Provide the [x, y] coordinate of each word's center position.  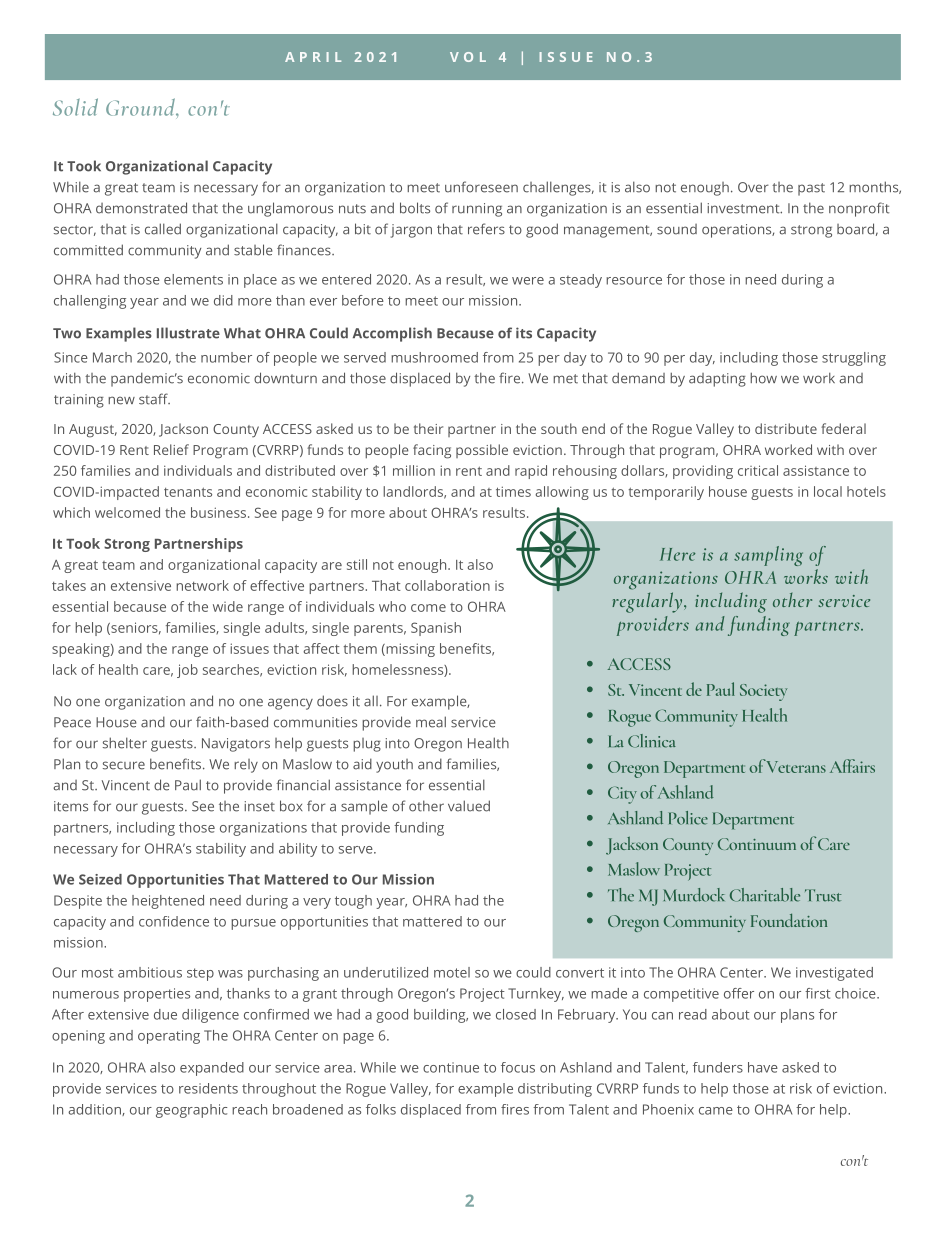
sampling [768, 556]
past [811, 189]
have [763, 1067]
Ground [141, 107]
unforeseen [481, 187]
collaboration [447, 585]
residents [208, 1088]
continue [451, 1067]
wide [228, 606]
